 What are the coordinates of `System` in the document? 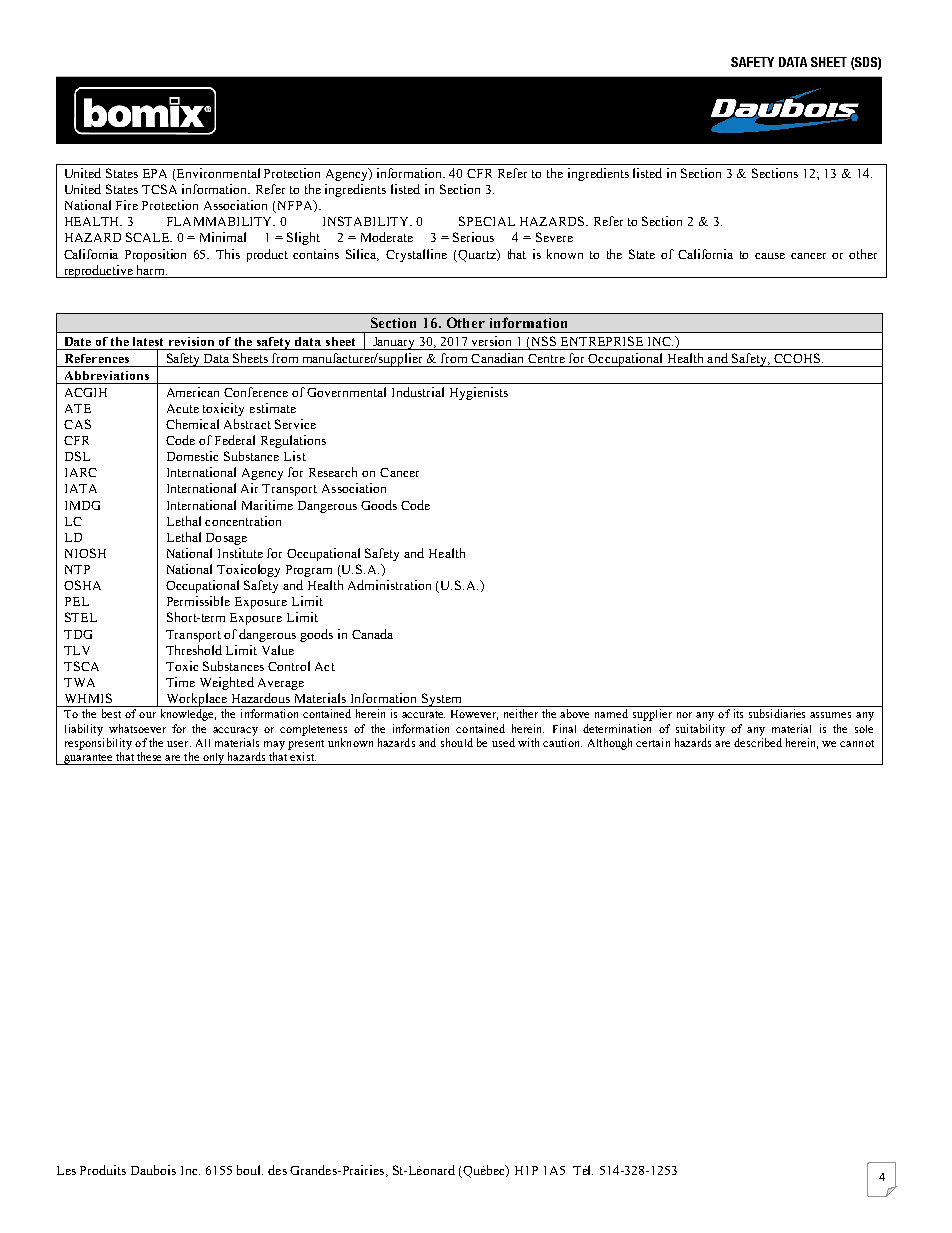 It's located at (442, 700).
